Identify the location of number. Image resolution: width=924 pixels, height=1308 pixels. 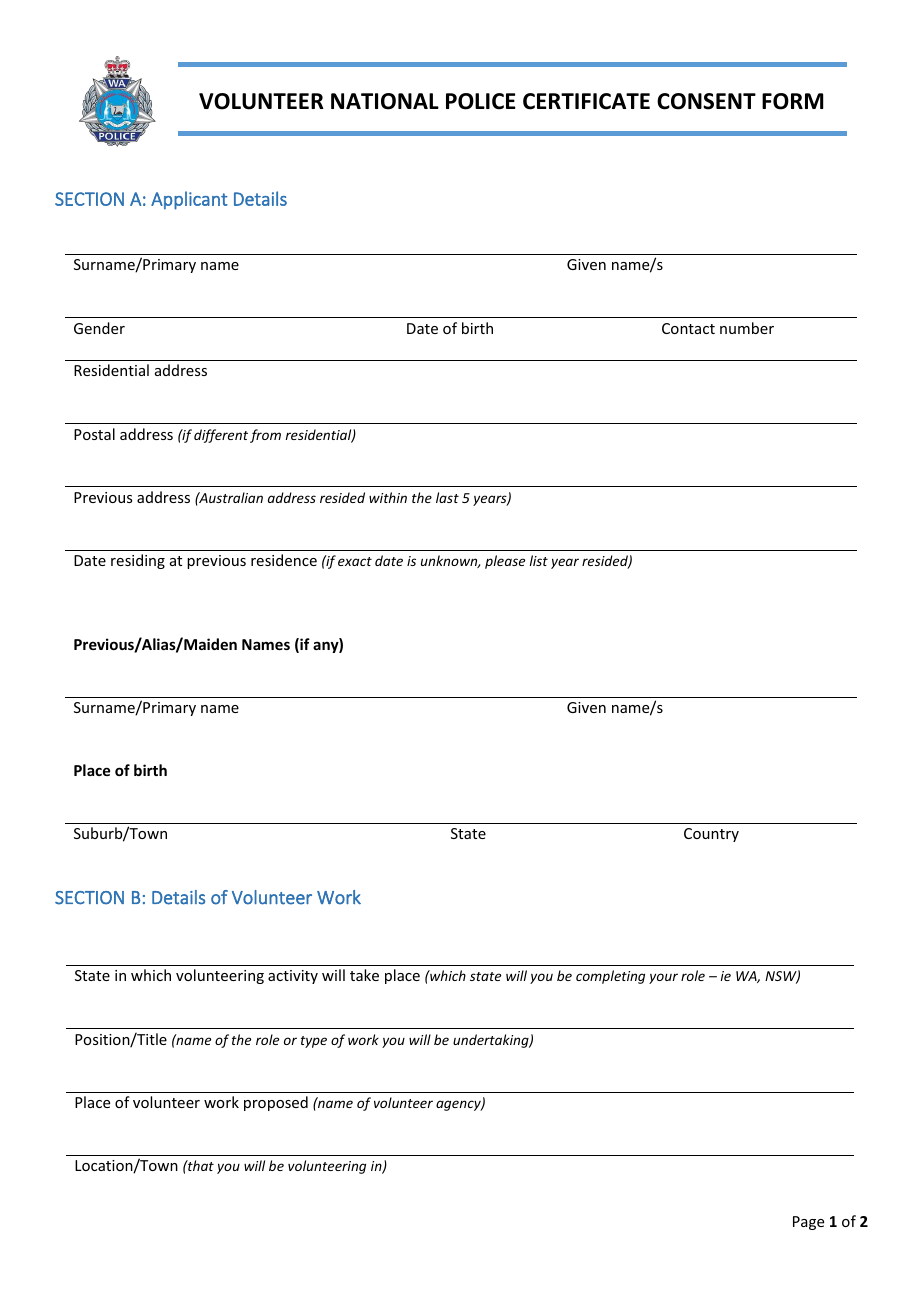
(747, 328).
